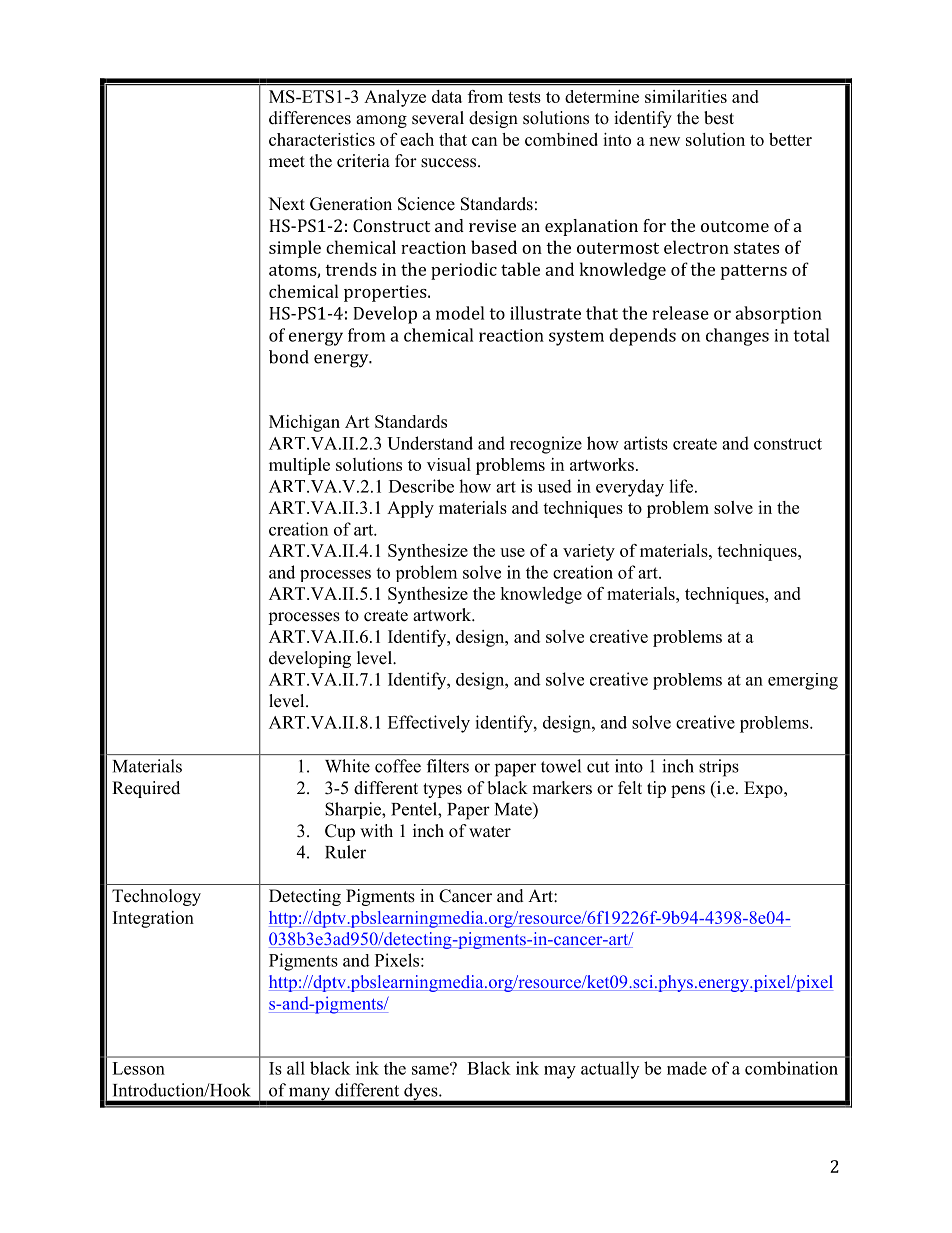 The width and height of the document is (952, 1233). What do you see at coordinates (719, 118) in the document?
I see `best` at bounding box center [719, 118].
